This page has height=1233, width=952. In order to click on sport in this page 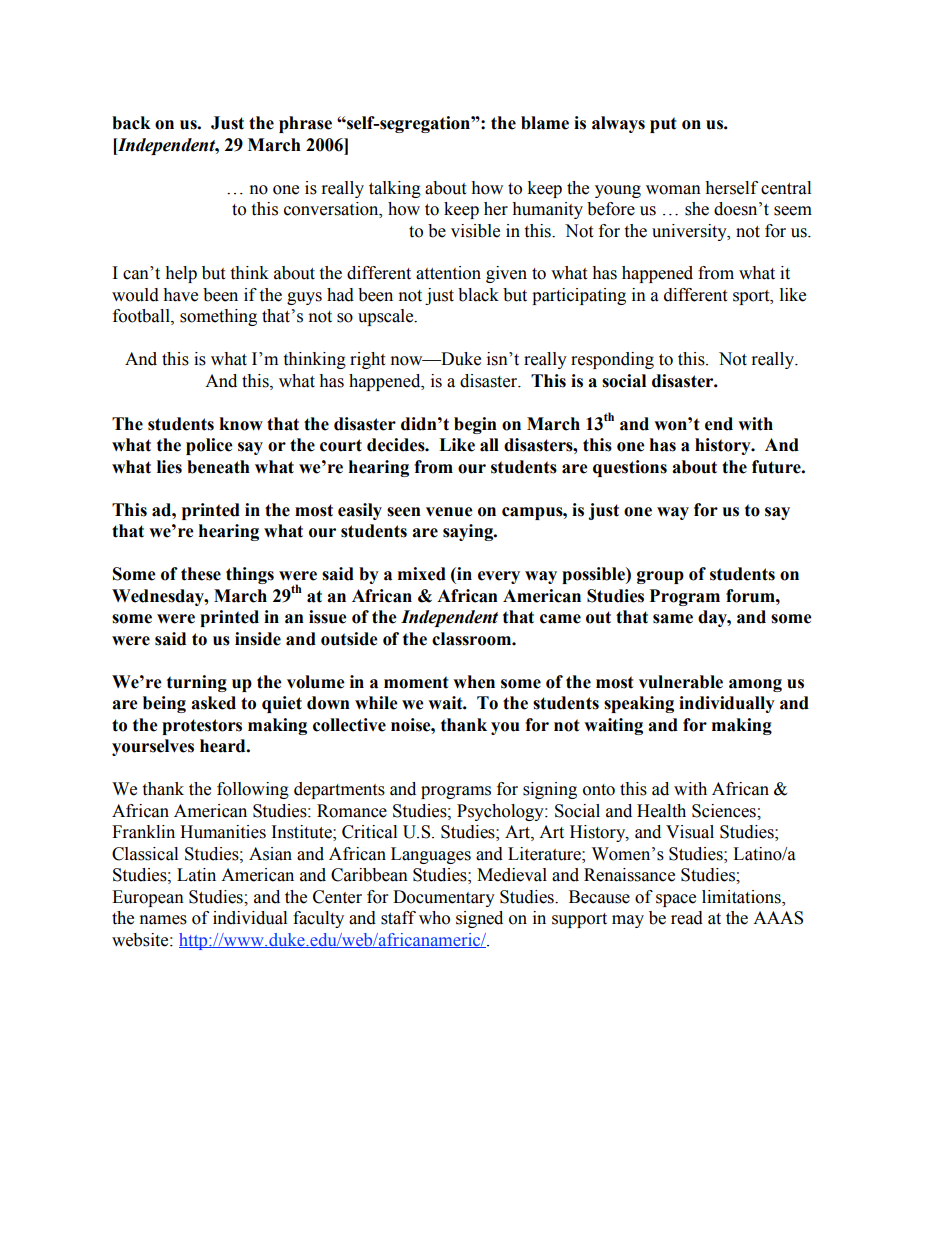, I will do `click(752, 297)`.
